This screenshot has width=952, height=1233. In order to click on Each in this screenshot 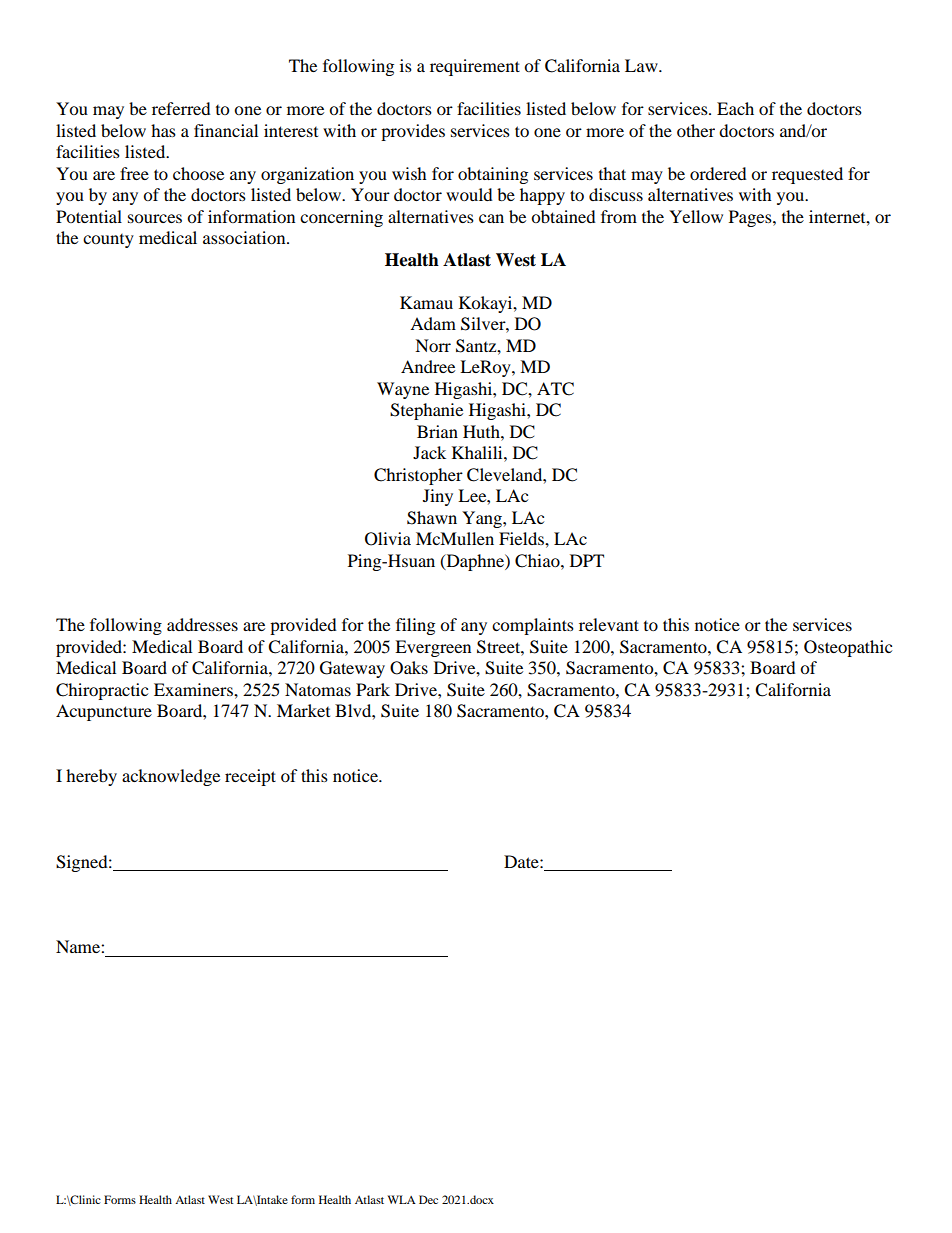, I will do `click(735, 108)`.
